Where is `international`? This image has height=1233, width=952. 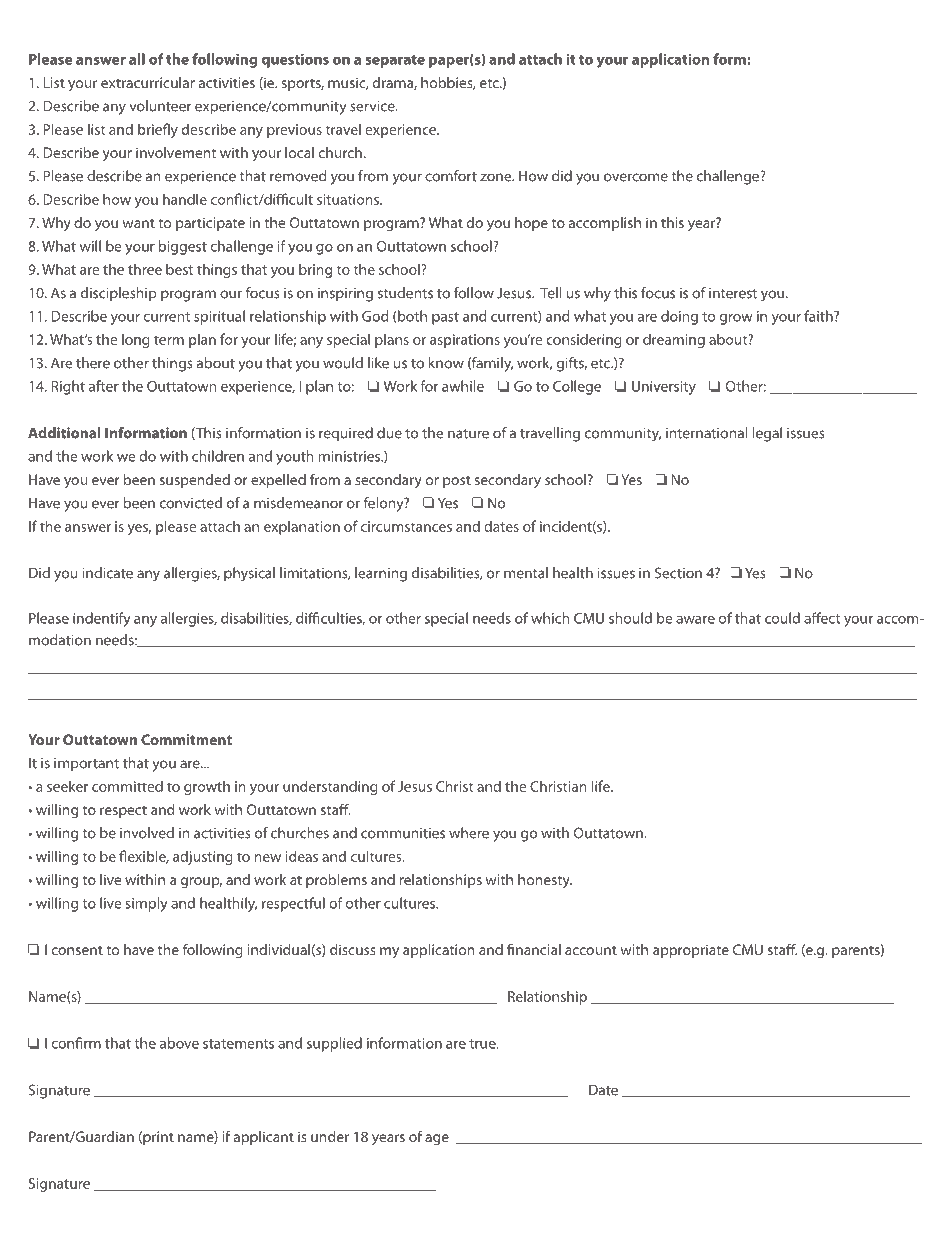 international is located at coordinates (707, 433).
